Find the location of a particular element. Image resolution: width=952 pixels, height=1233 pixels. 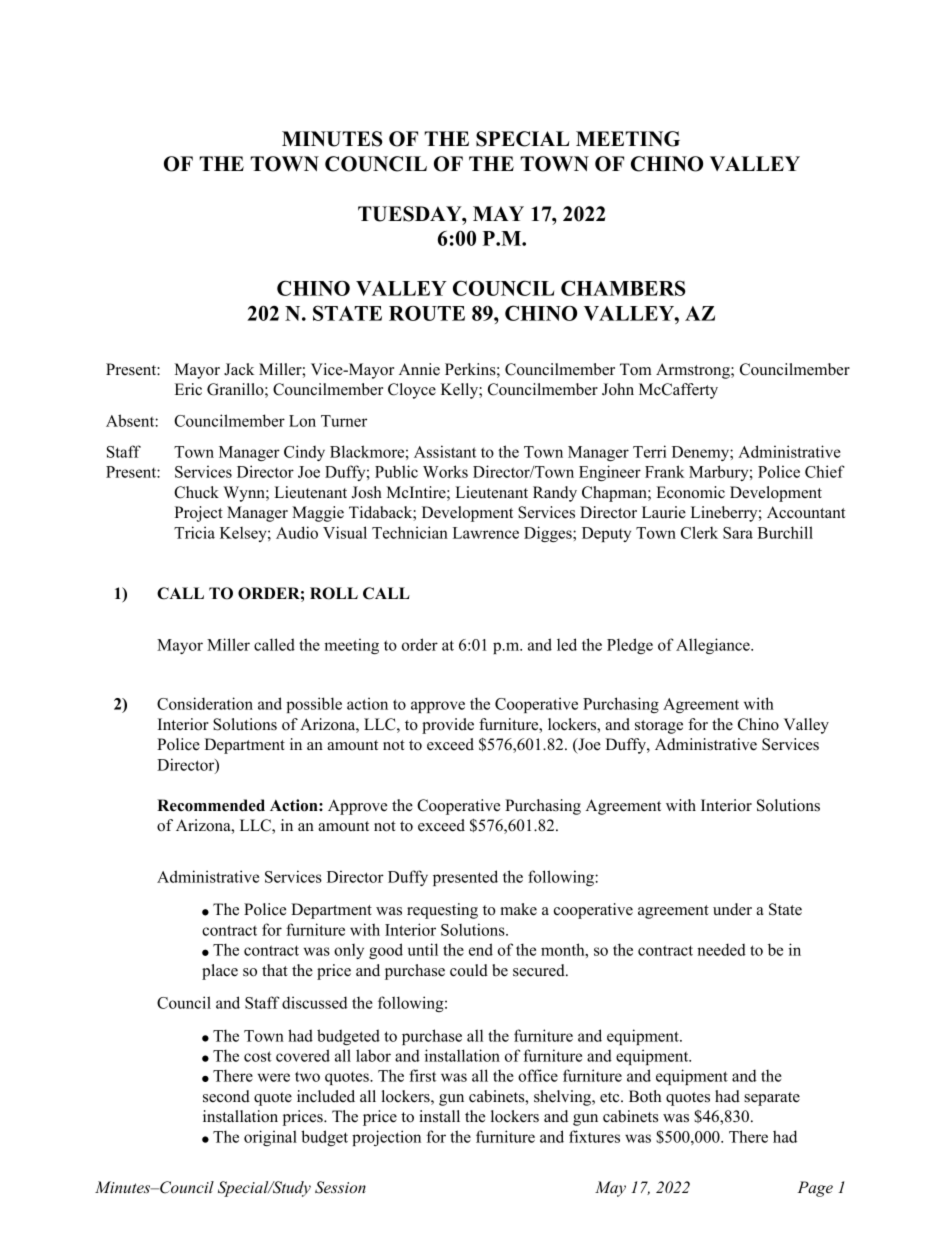

needed is located at coordinates (721, 949).
